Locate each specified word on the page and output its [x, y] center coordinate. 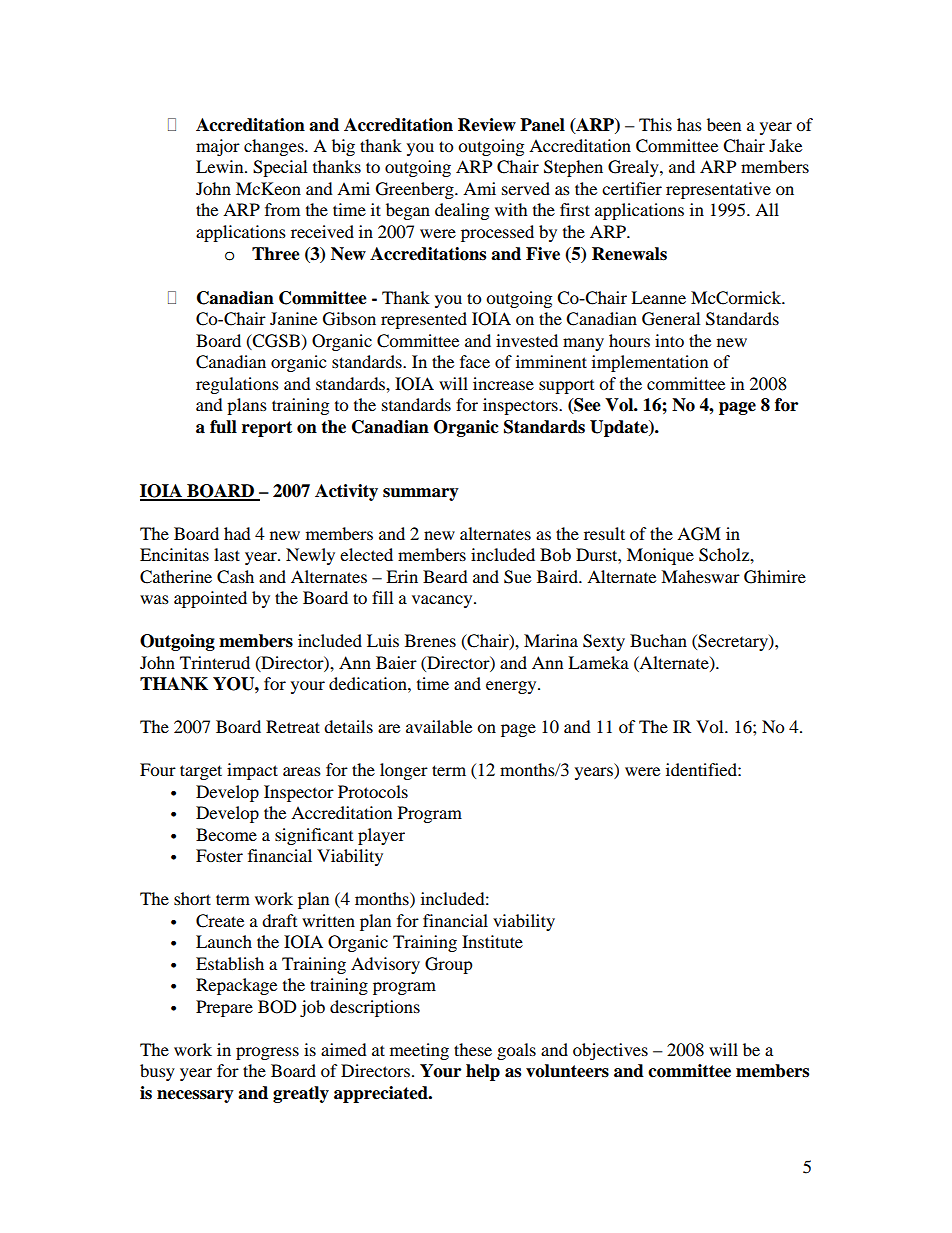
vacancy [443, 601]
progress [267, 1053]
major [218, 147]
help [483, 1072]
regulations [237, 385]
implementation [650, 363]
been [724, 124]
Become [226, 834]
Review [487, 125]
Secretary [733, 642]
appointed [210, 599]
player [381, 836]
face [475, 361]
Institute [492, 941]
